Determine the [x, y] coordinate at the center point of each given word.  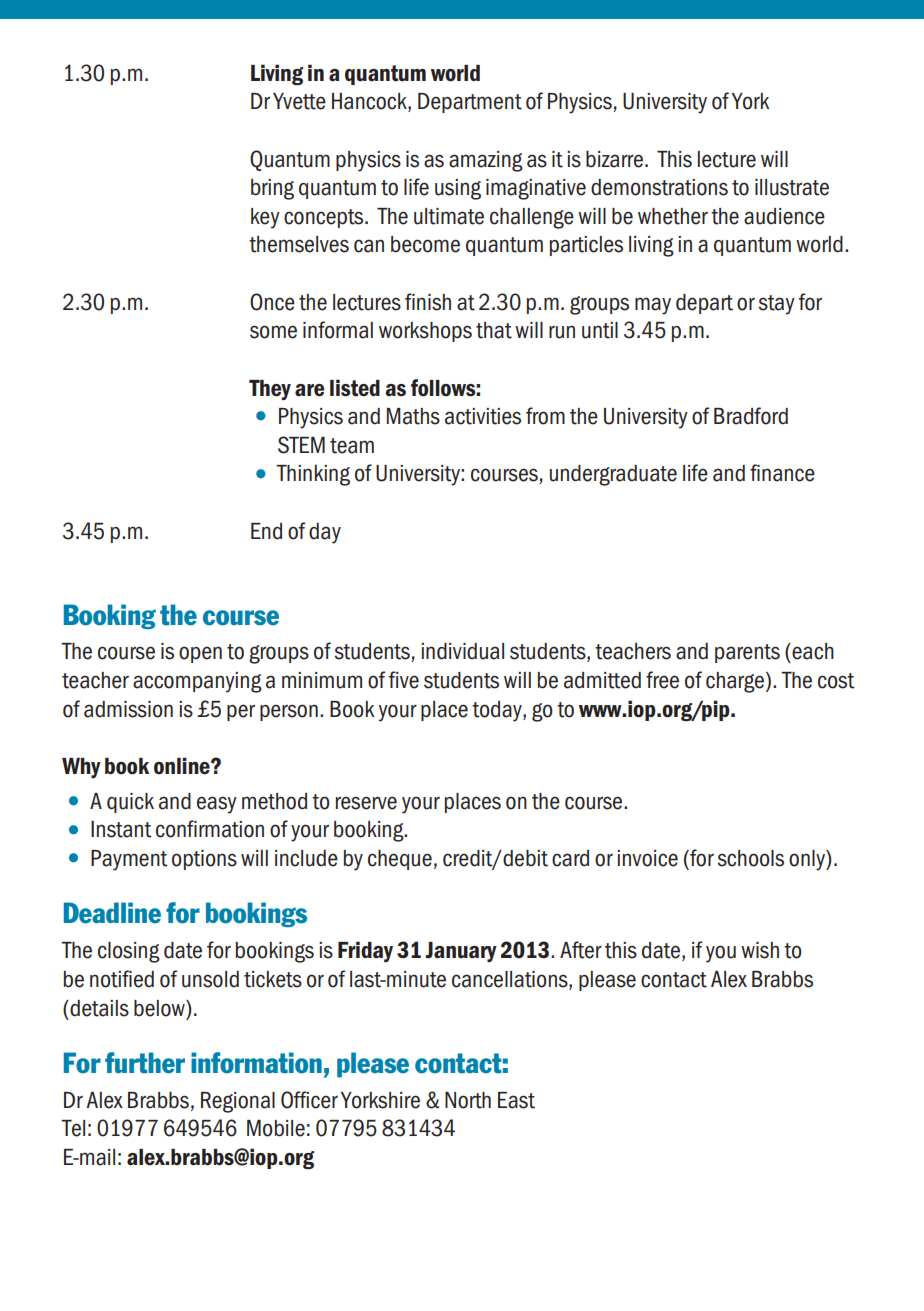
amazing [486, 161]
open [200, 654]
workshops [425, 332]
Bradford [751, 416]
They [270, 390]
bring [272, 189]
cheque [400, 860]
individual [462, 651]
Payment [129, 860]
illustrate [792, 187]
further [145, 1063]
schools [751, 858]
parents [747, 653]
